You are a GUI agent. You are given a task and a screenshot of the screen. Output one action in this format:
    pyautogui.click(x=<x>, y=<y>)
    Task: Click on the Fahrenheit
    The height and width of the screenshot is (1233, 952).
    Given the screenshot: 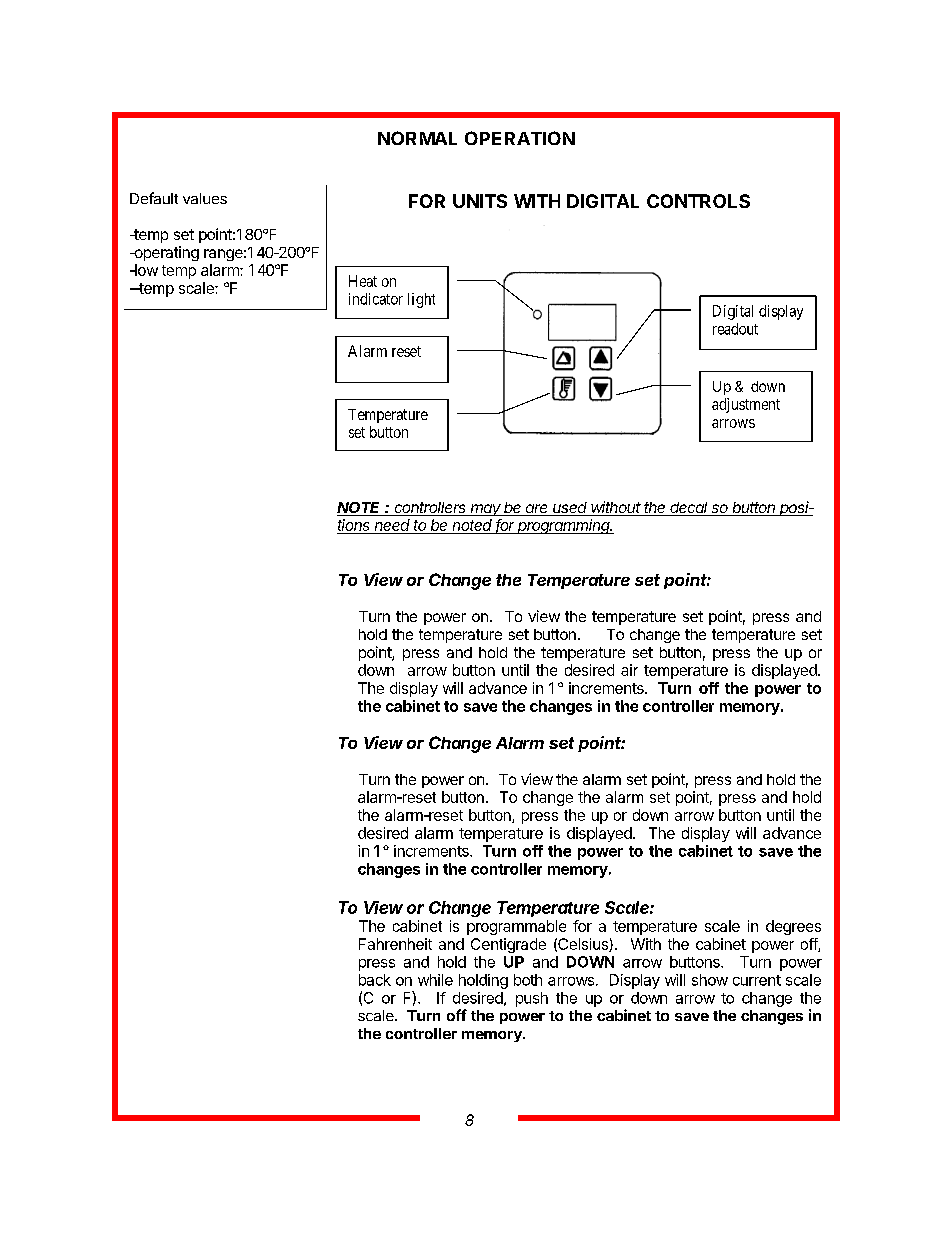 What is the action you would take?
    pyautogui.click(x=395, y=944)
